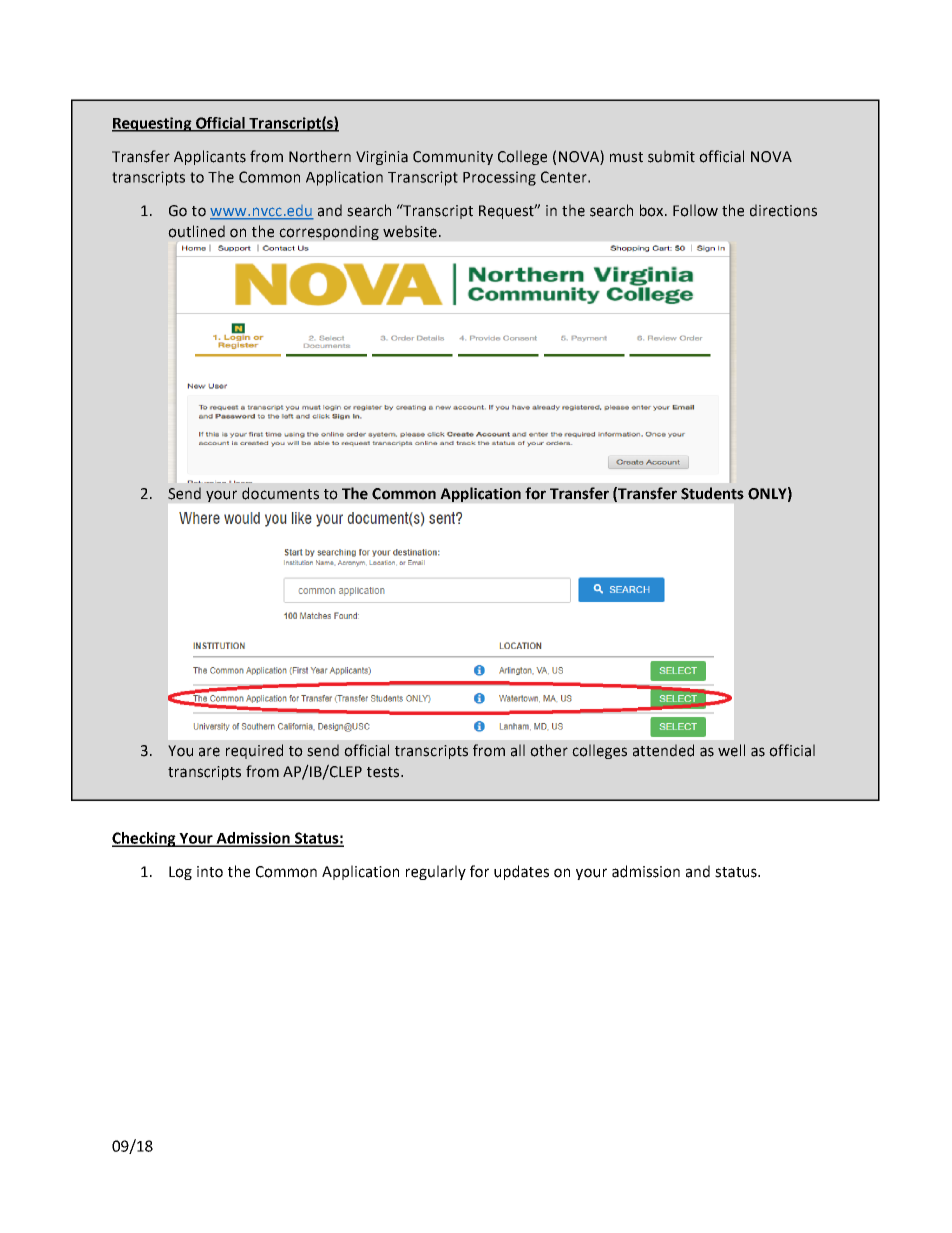  What do you see at coordinates (210, 872) in the document?
I see `into` at bounding box center [210, 872].
